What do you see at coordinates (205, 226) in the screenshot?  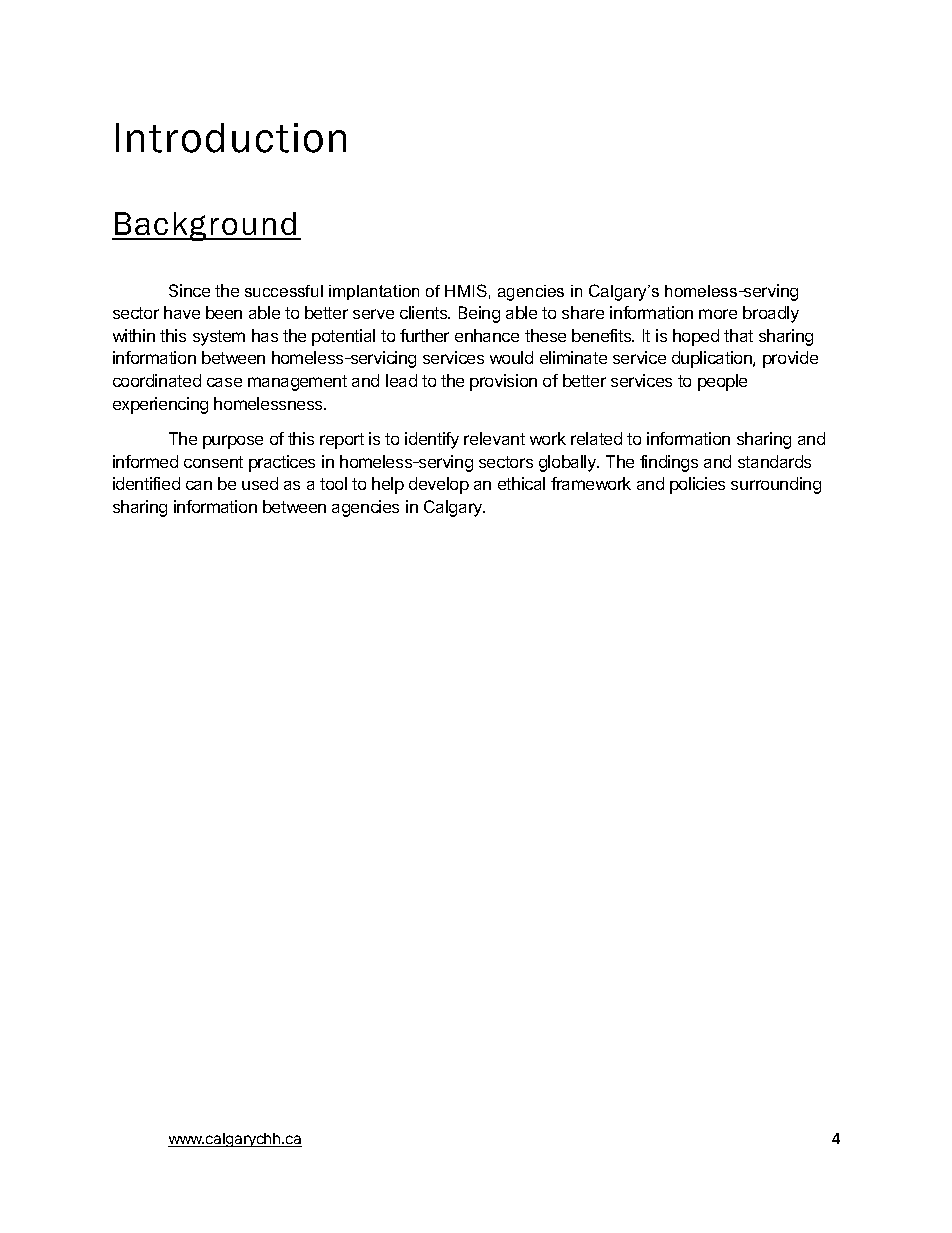 I see `Background` at bounding box center [205, 226].
